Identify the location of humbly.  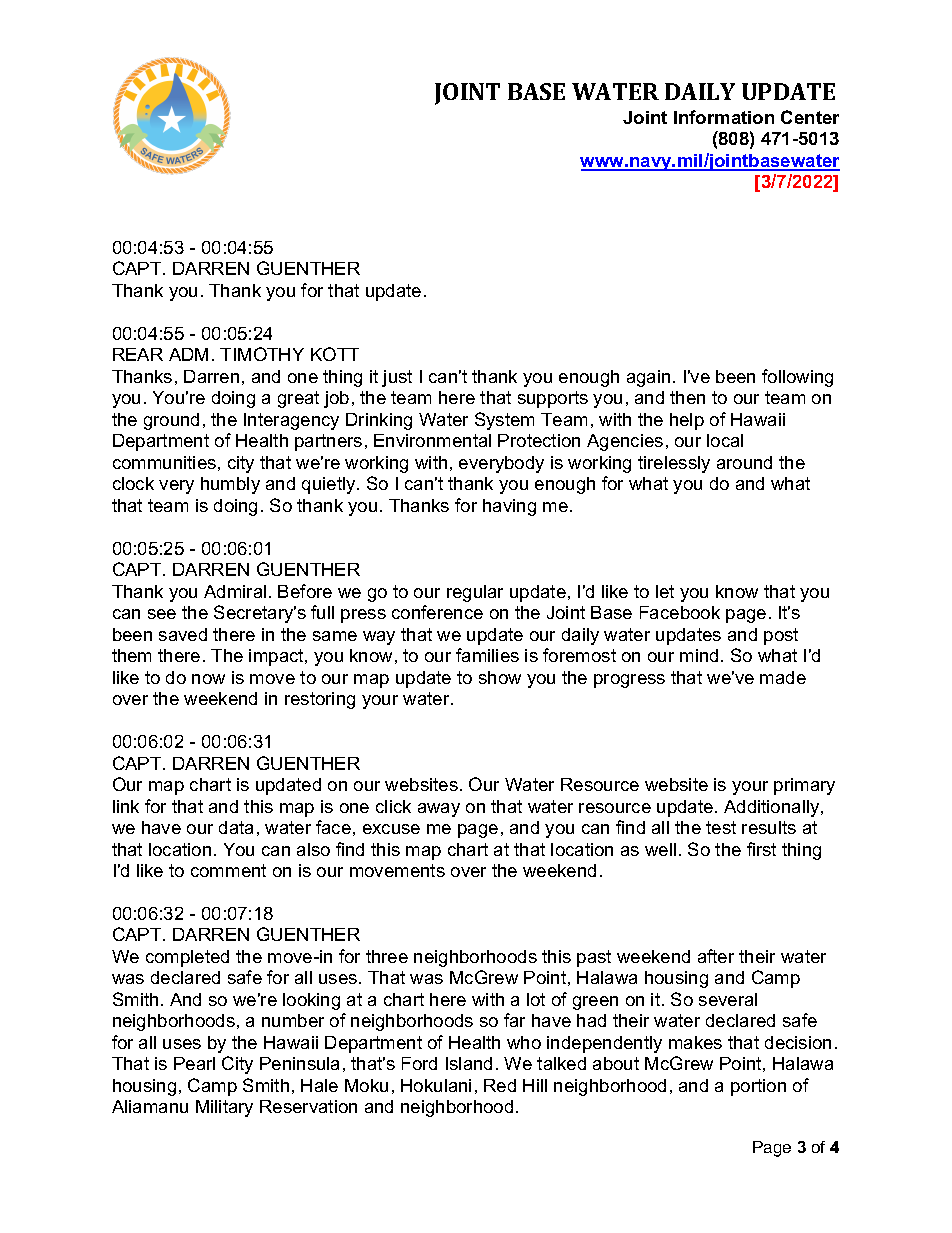
(230, 485).
